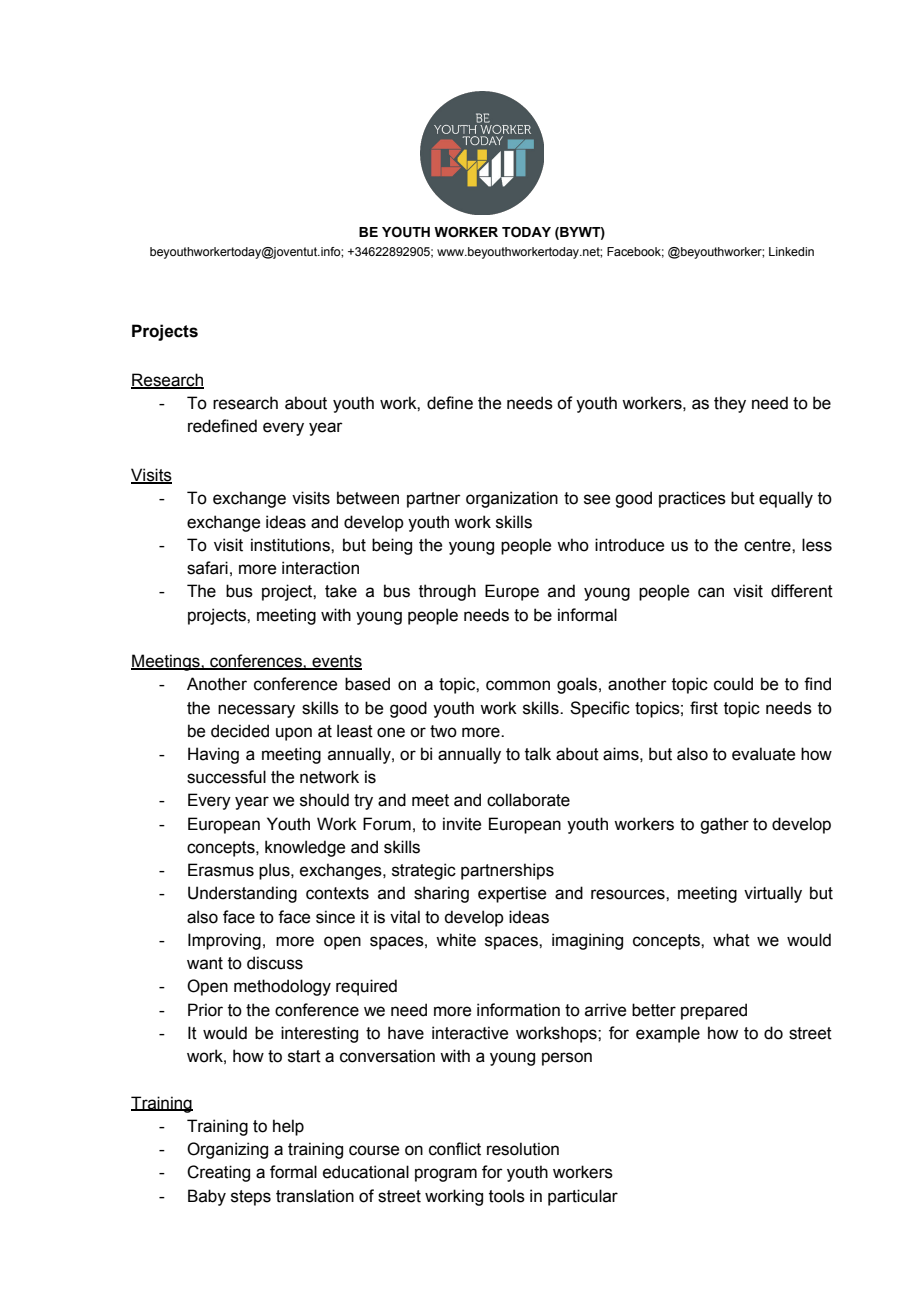  What do you see at coordinates (731, 940) in the screenshot?
I see `what` at bounding box center [731, 940].
